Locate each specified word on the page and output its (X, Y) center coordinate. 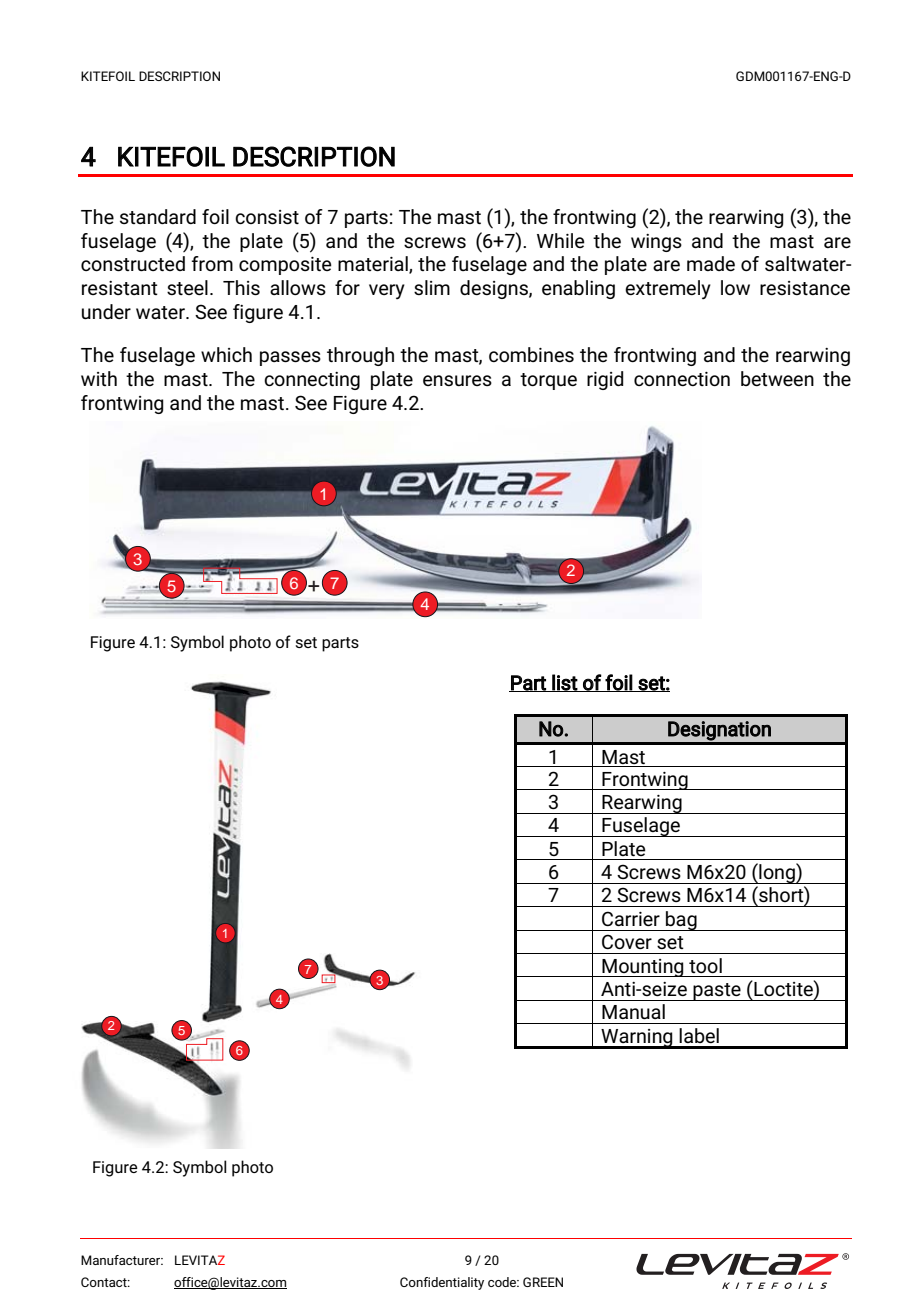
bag (681, 921)
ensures (457, 380)
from (212, 263)
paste (717, 992)
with (99, 378)
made (711, 263)
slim (432, 287)
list (564, 683)
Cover (627, 941)
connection (682, 379)
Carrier (631, 918)
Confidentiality (442, 1283)
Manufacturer (122, 1260)
